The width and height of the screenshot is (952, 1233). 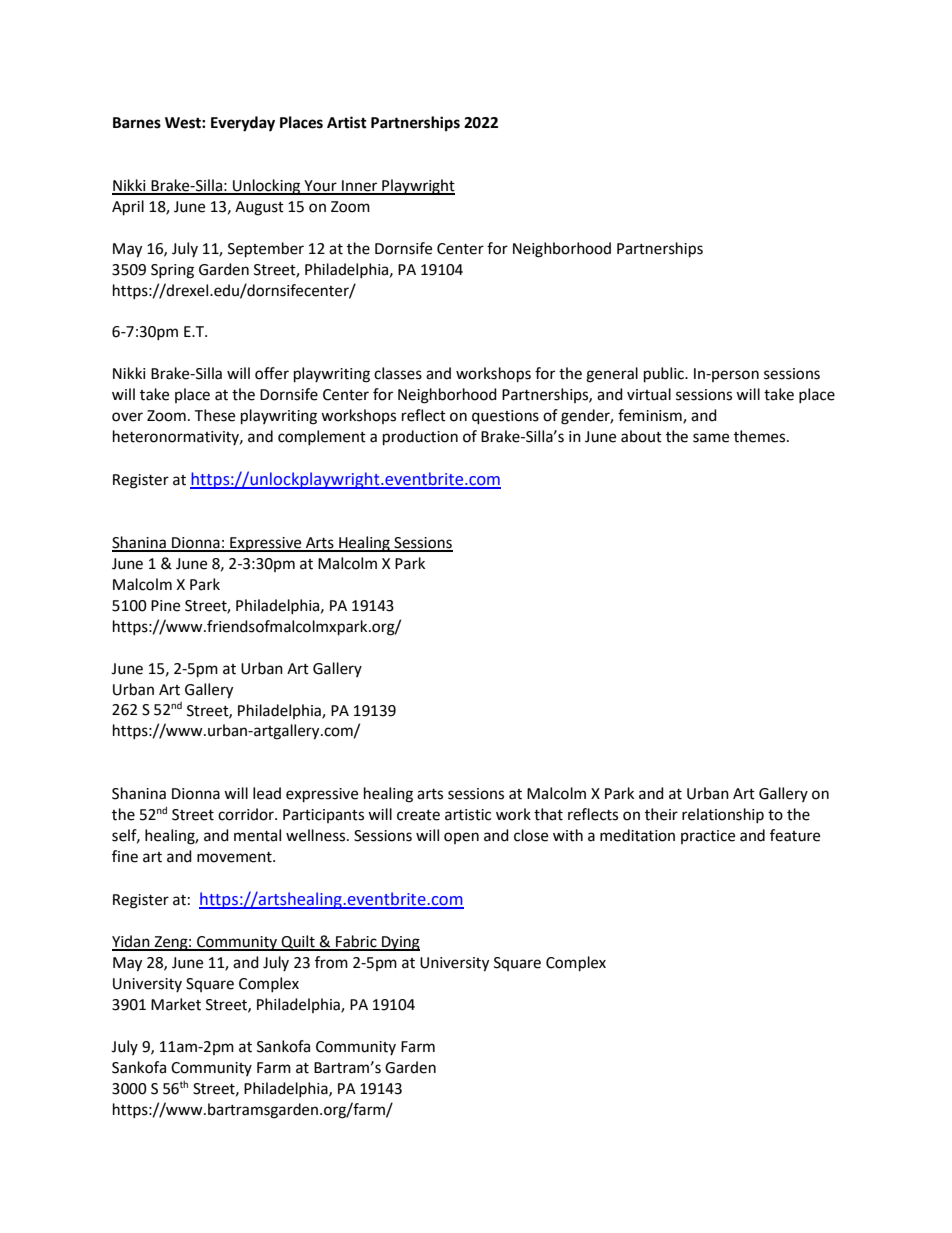 I want to click on Everyday, so click(x=243, y=124).
